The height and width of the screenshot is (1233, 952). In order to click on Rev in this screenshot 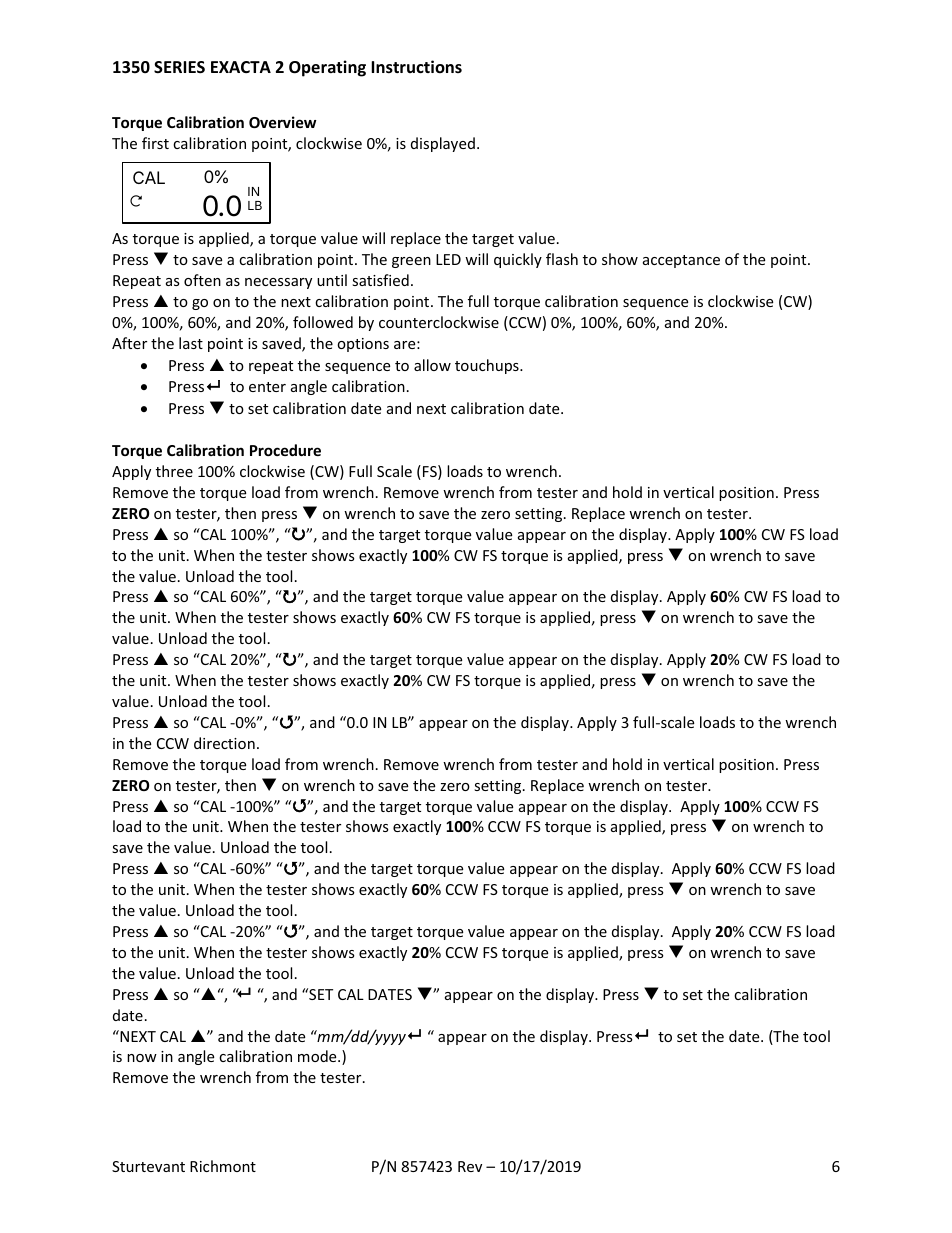, I will do `click(470, 1166)`.
